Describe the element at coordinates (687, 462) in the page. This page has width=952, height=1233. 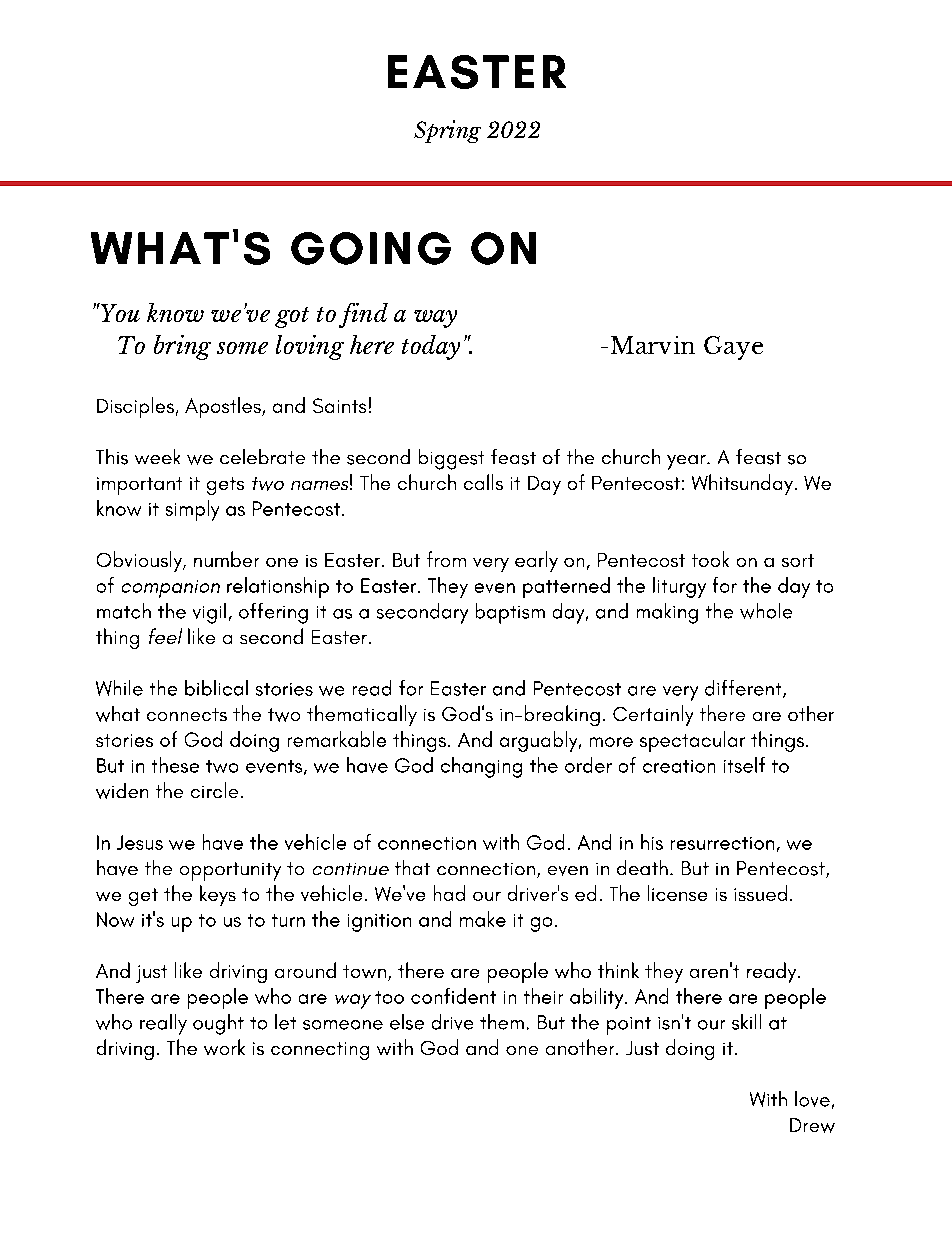
I see `year` at that location.
